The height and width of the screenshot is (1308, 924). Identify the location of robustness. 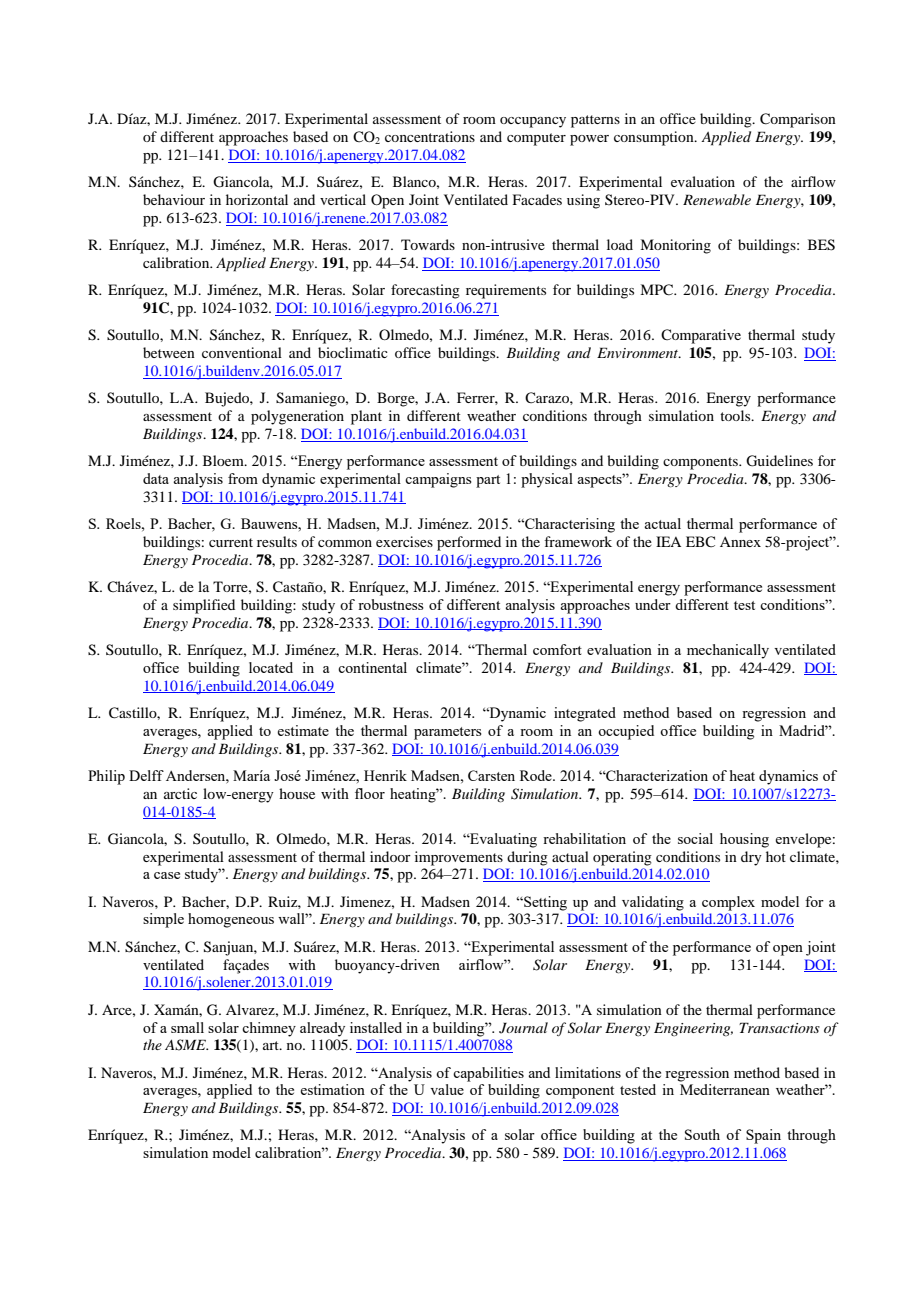
(391, 604).
